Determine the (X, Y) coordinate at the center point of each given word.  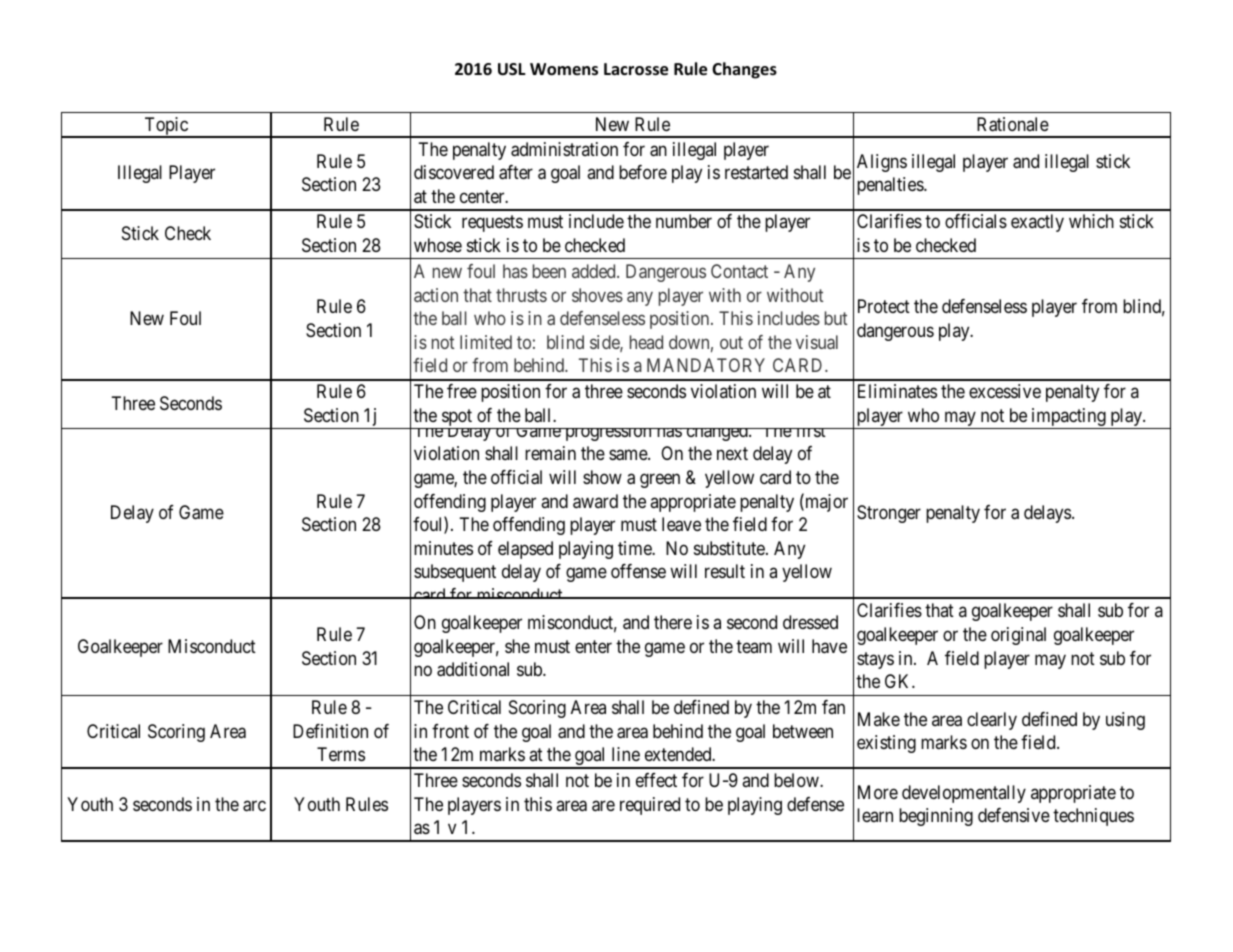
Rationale (1013, 124)
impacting (1068, 418)
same (629, 455)
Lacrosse (636, 69)
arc (254, 806)
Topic (166, 127)
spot (457, 419)
